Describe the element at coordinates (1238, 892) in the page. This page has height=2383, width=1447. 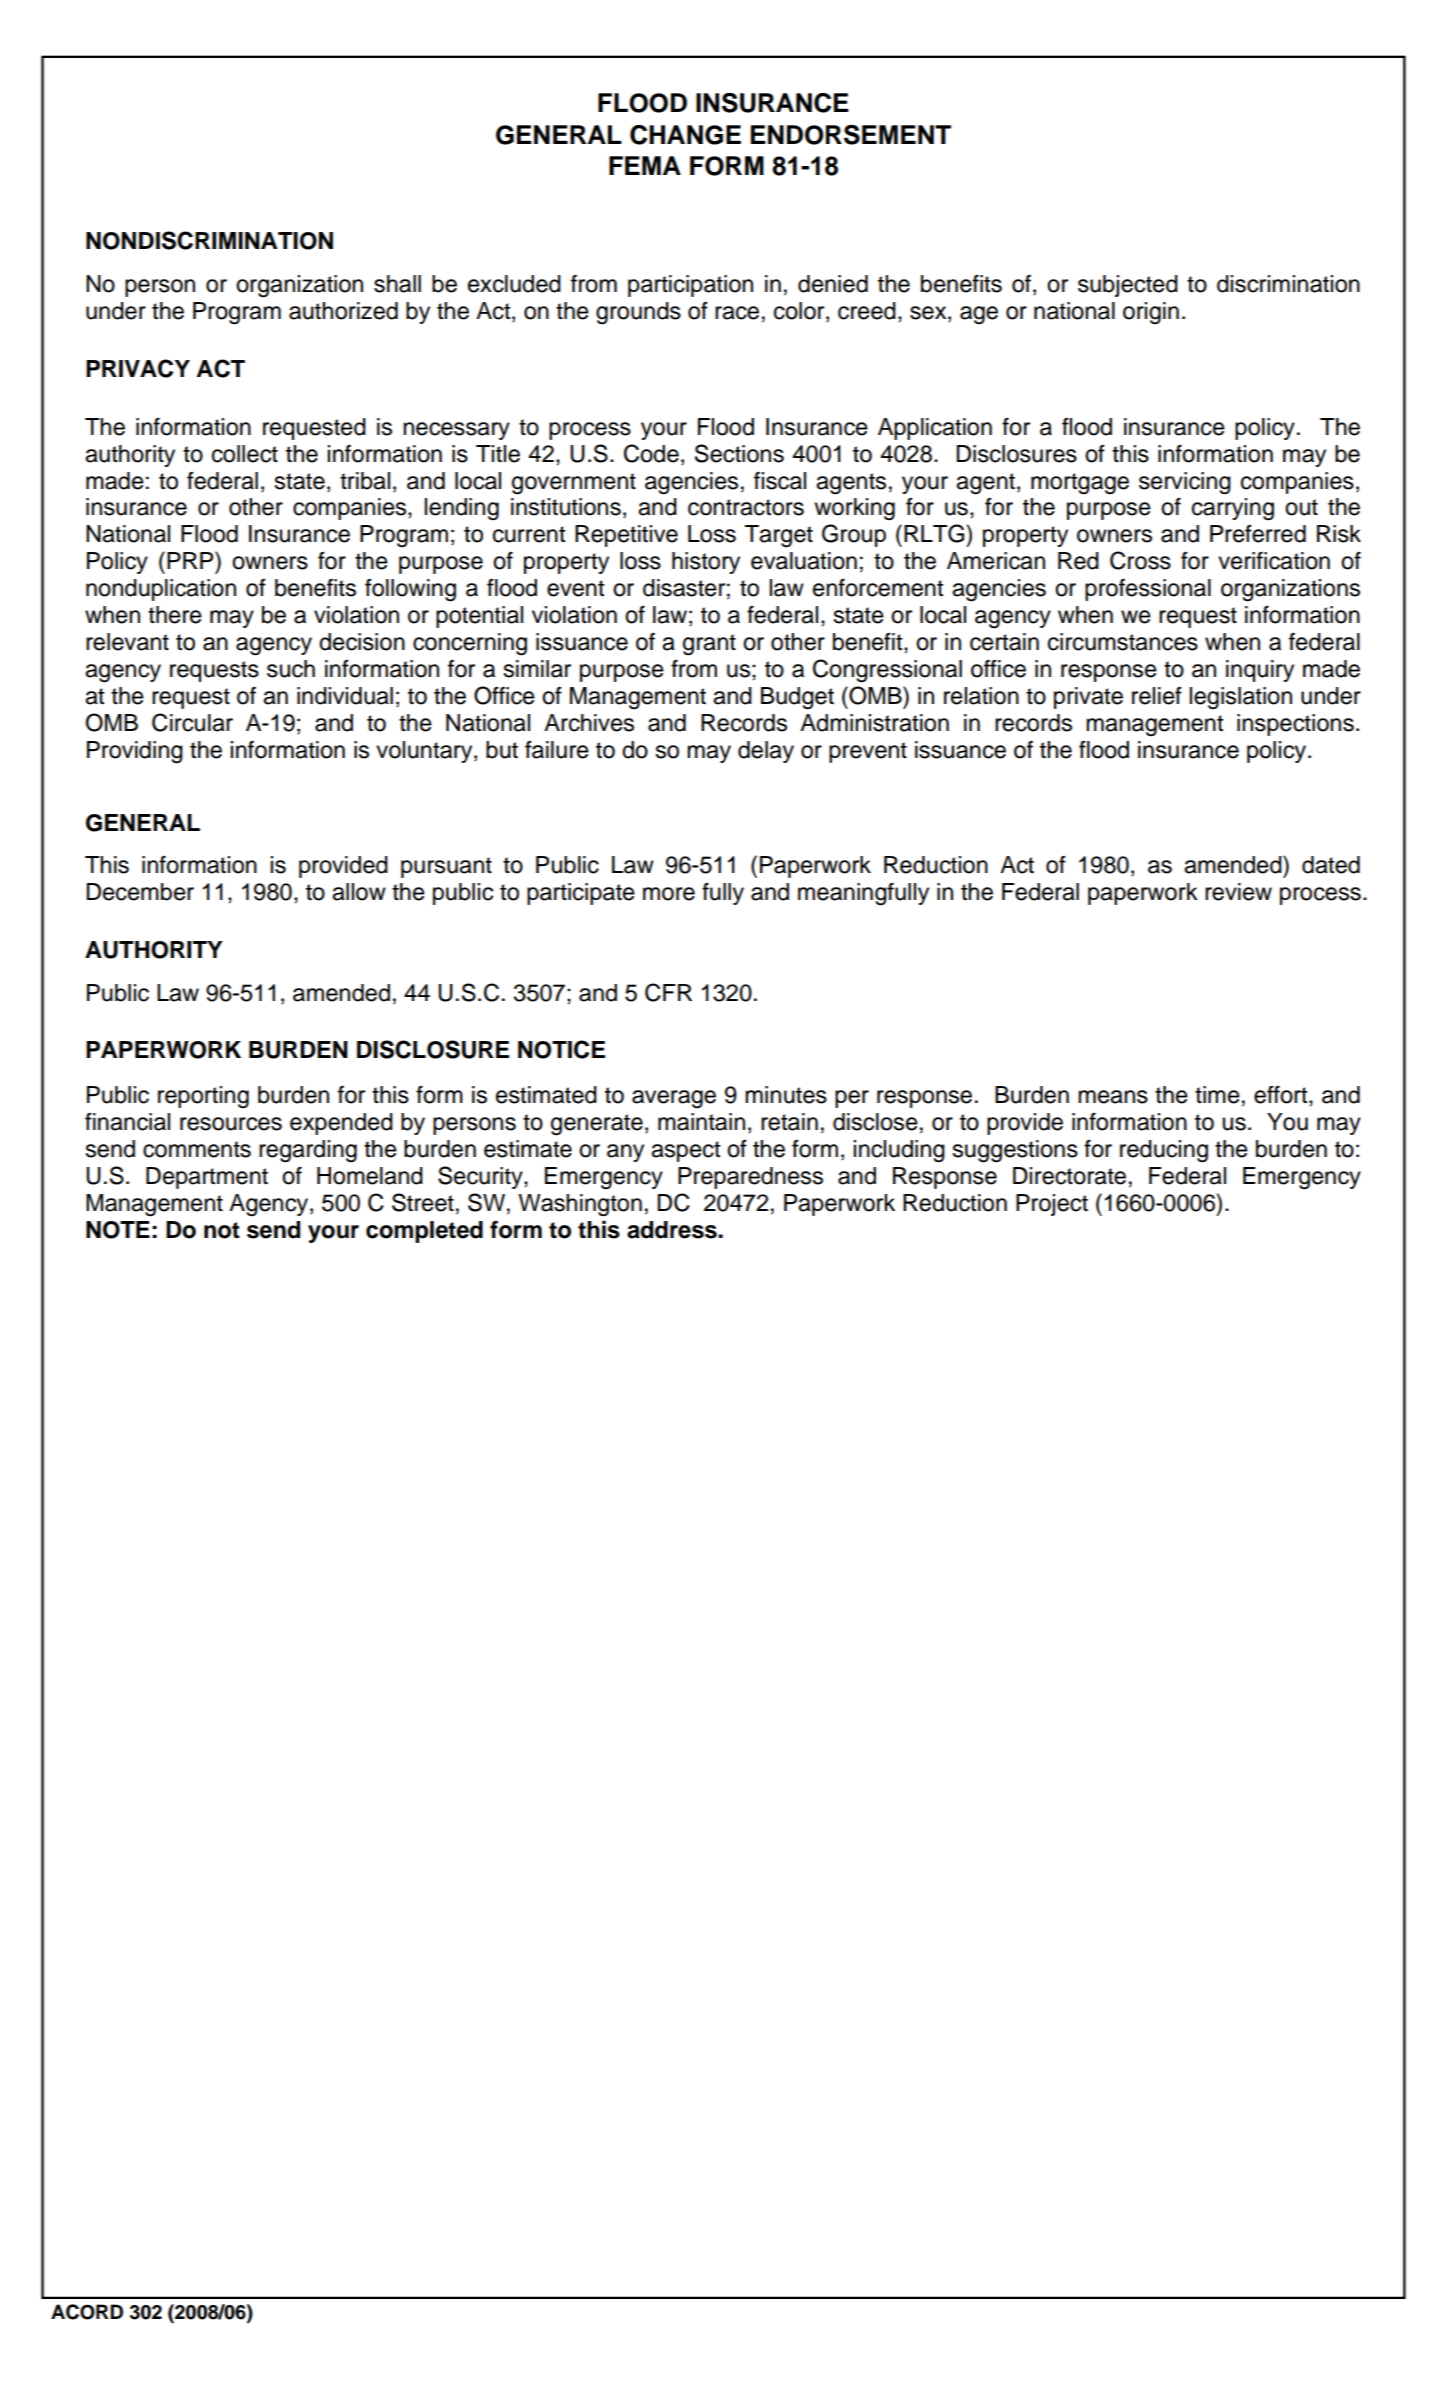
I see `review` at that location.
